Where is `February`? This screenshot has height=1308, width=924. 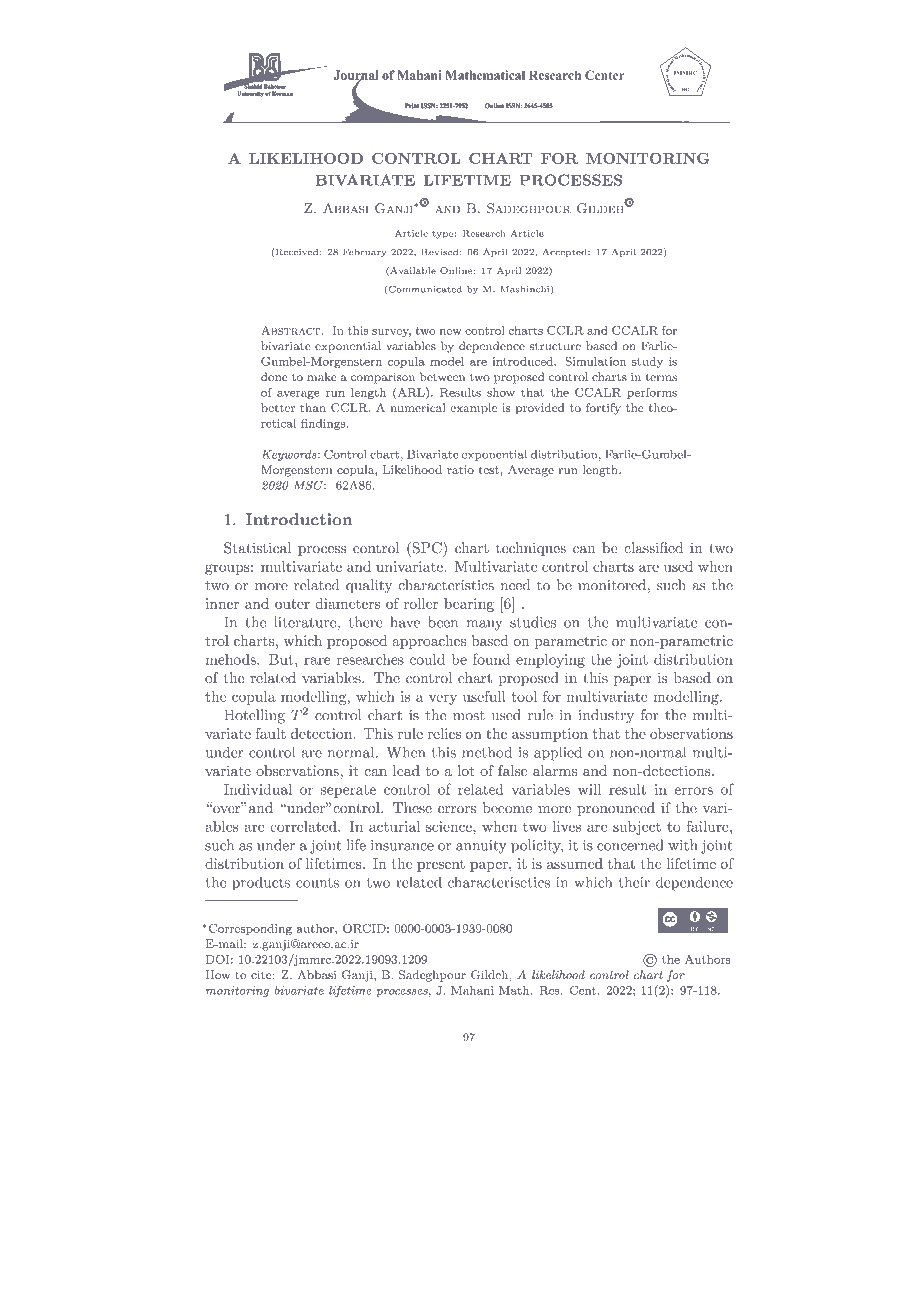
February is located at coordinates (364, 252).
